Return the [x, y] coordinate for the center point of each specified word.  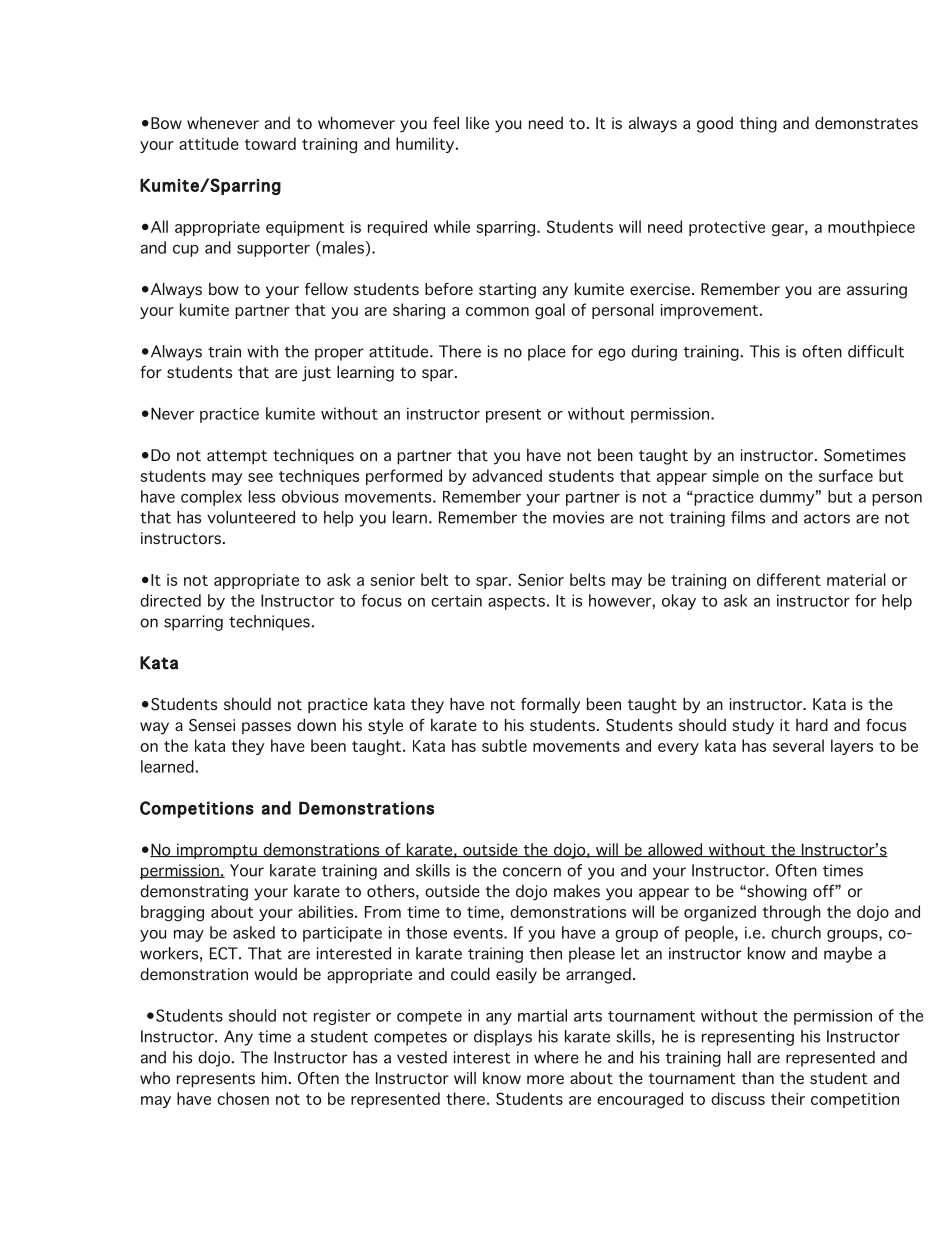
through [792, 913]
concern [532, 872]
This [765, 351]
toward [270, 143]
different [789, 579]
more [545, 1080]
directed [170, 600]
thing [758, 125]
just [316, 374]
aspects [516, 603]
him [274, 1077]
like [477, 123]
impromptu [217, 851]
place [547, 353]
